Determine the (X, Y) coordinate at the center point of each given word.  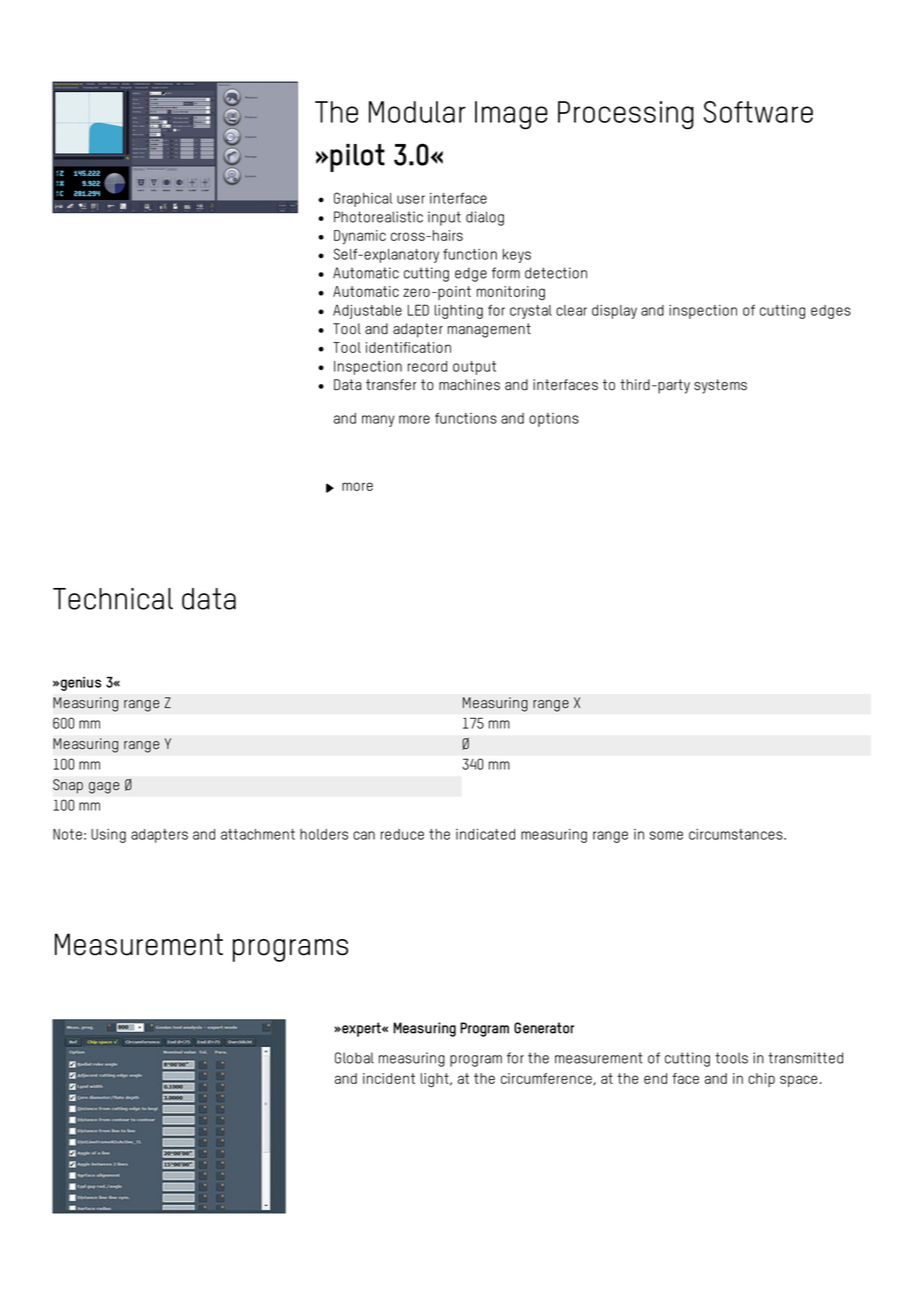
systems (720, 386)
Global (354, 1058)
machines (469, 385)
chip (761, 1080)
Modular (417, 112)
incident (389, 1078)
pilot (357, 158)
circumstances (737, 834)
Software (758, 112)
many (378, 421)
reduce (402, 834)
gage (104, 788)
